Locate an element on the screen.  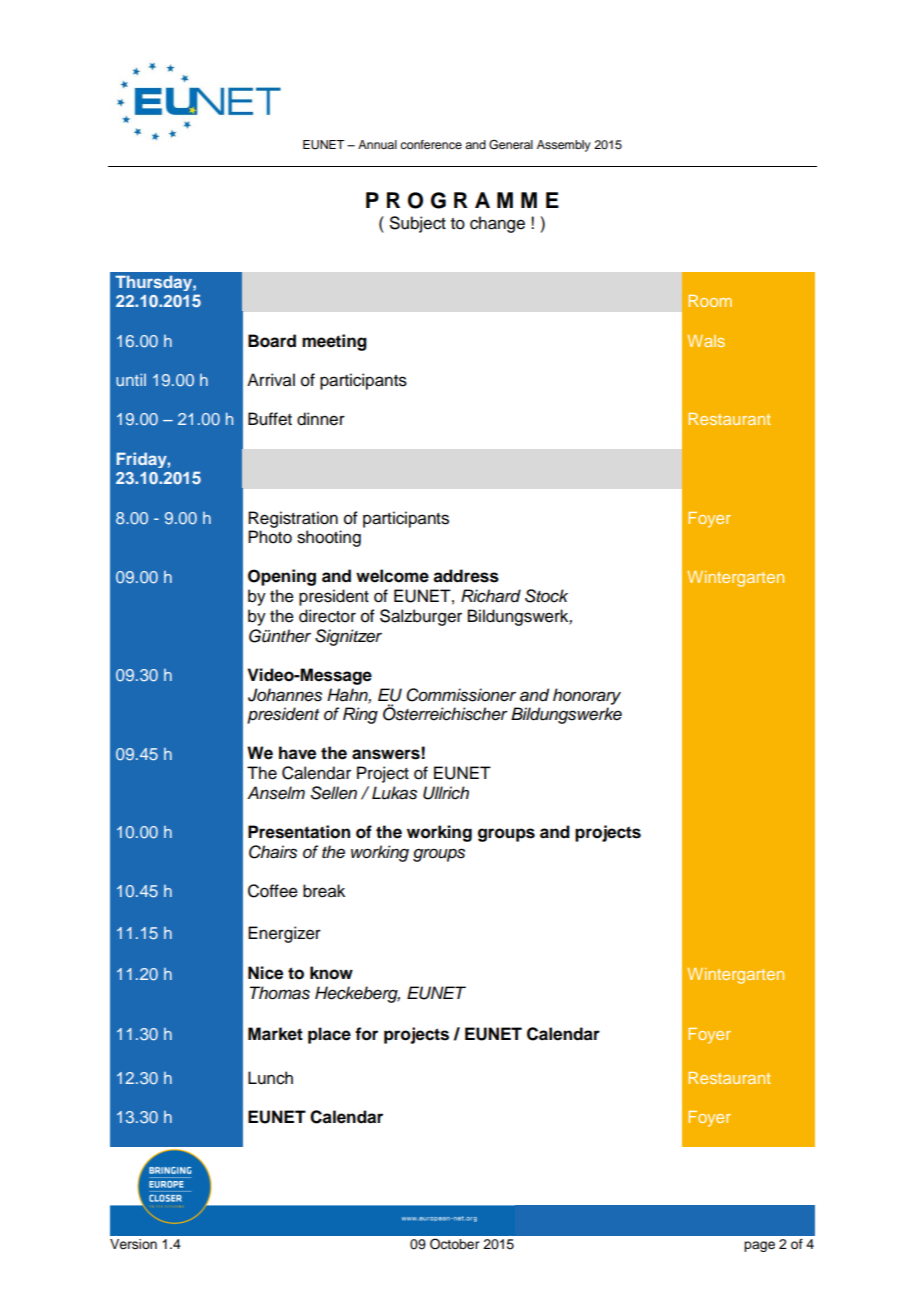
conference is located at coordinates (431, 144).
